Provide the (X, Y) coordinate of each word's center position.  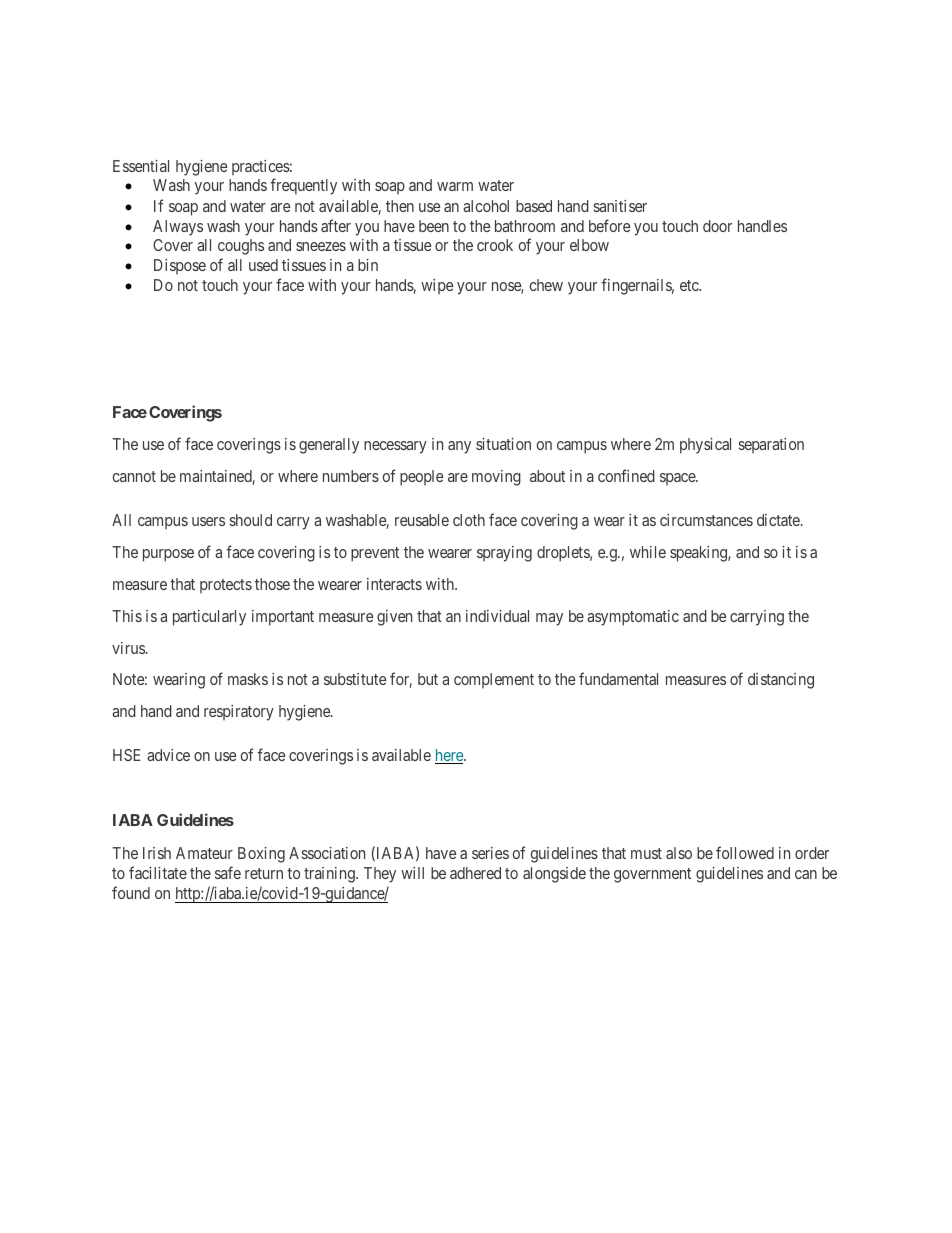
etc (690, 285)
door (717, 226)
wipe (437, 286)
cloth (469, 520)
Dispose (180, 266)
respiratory (239, 713)
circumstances (706, 520)
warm (455, 186)
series (490, 853)
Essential (141, 166)
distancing (781, 681)
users (208, 521)
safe (228, 872)
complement (494, 680)
